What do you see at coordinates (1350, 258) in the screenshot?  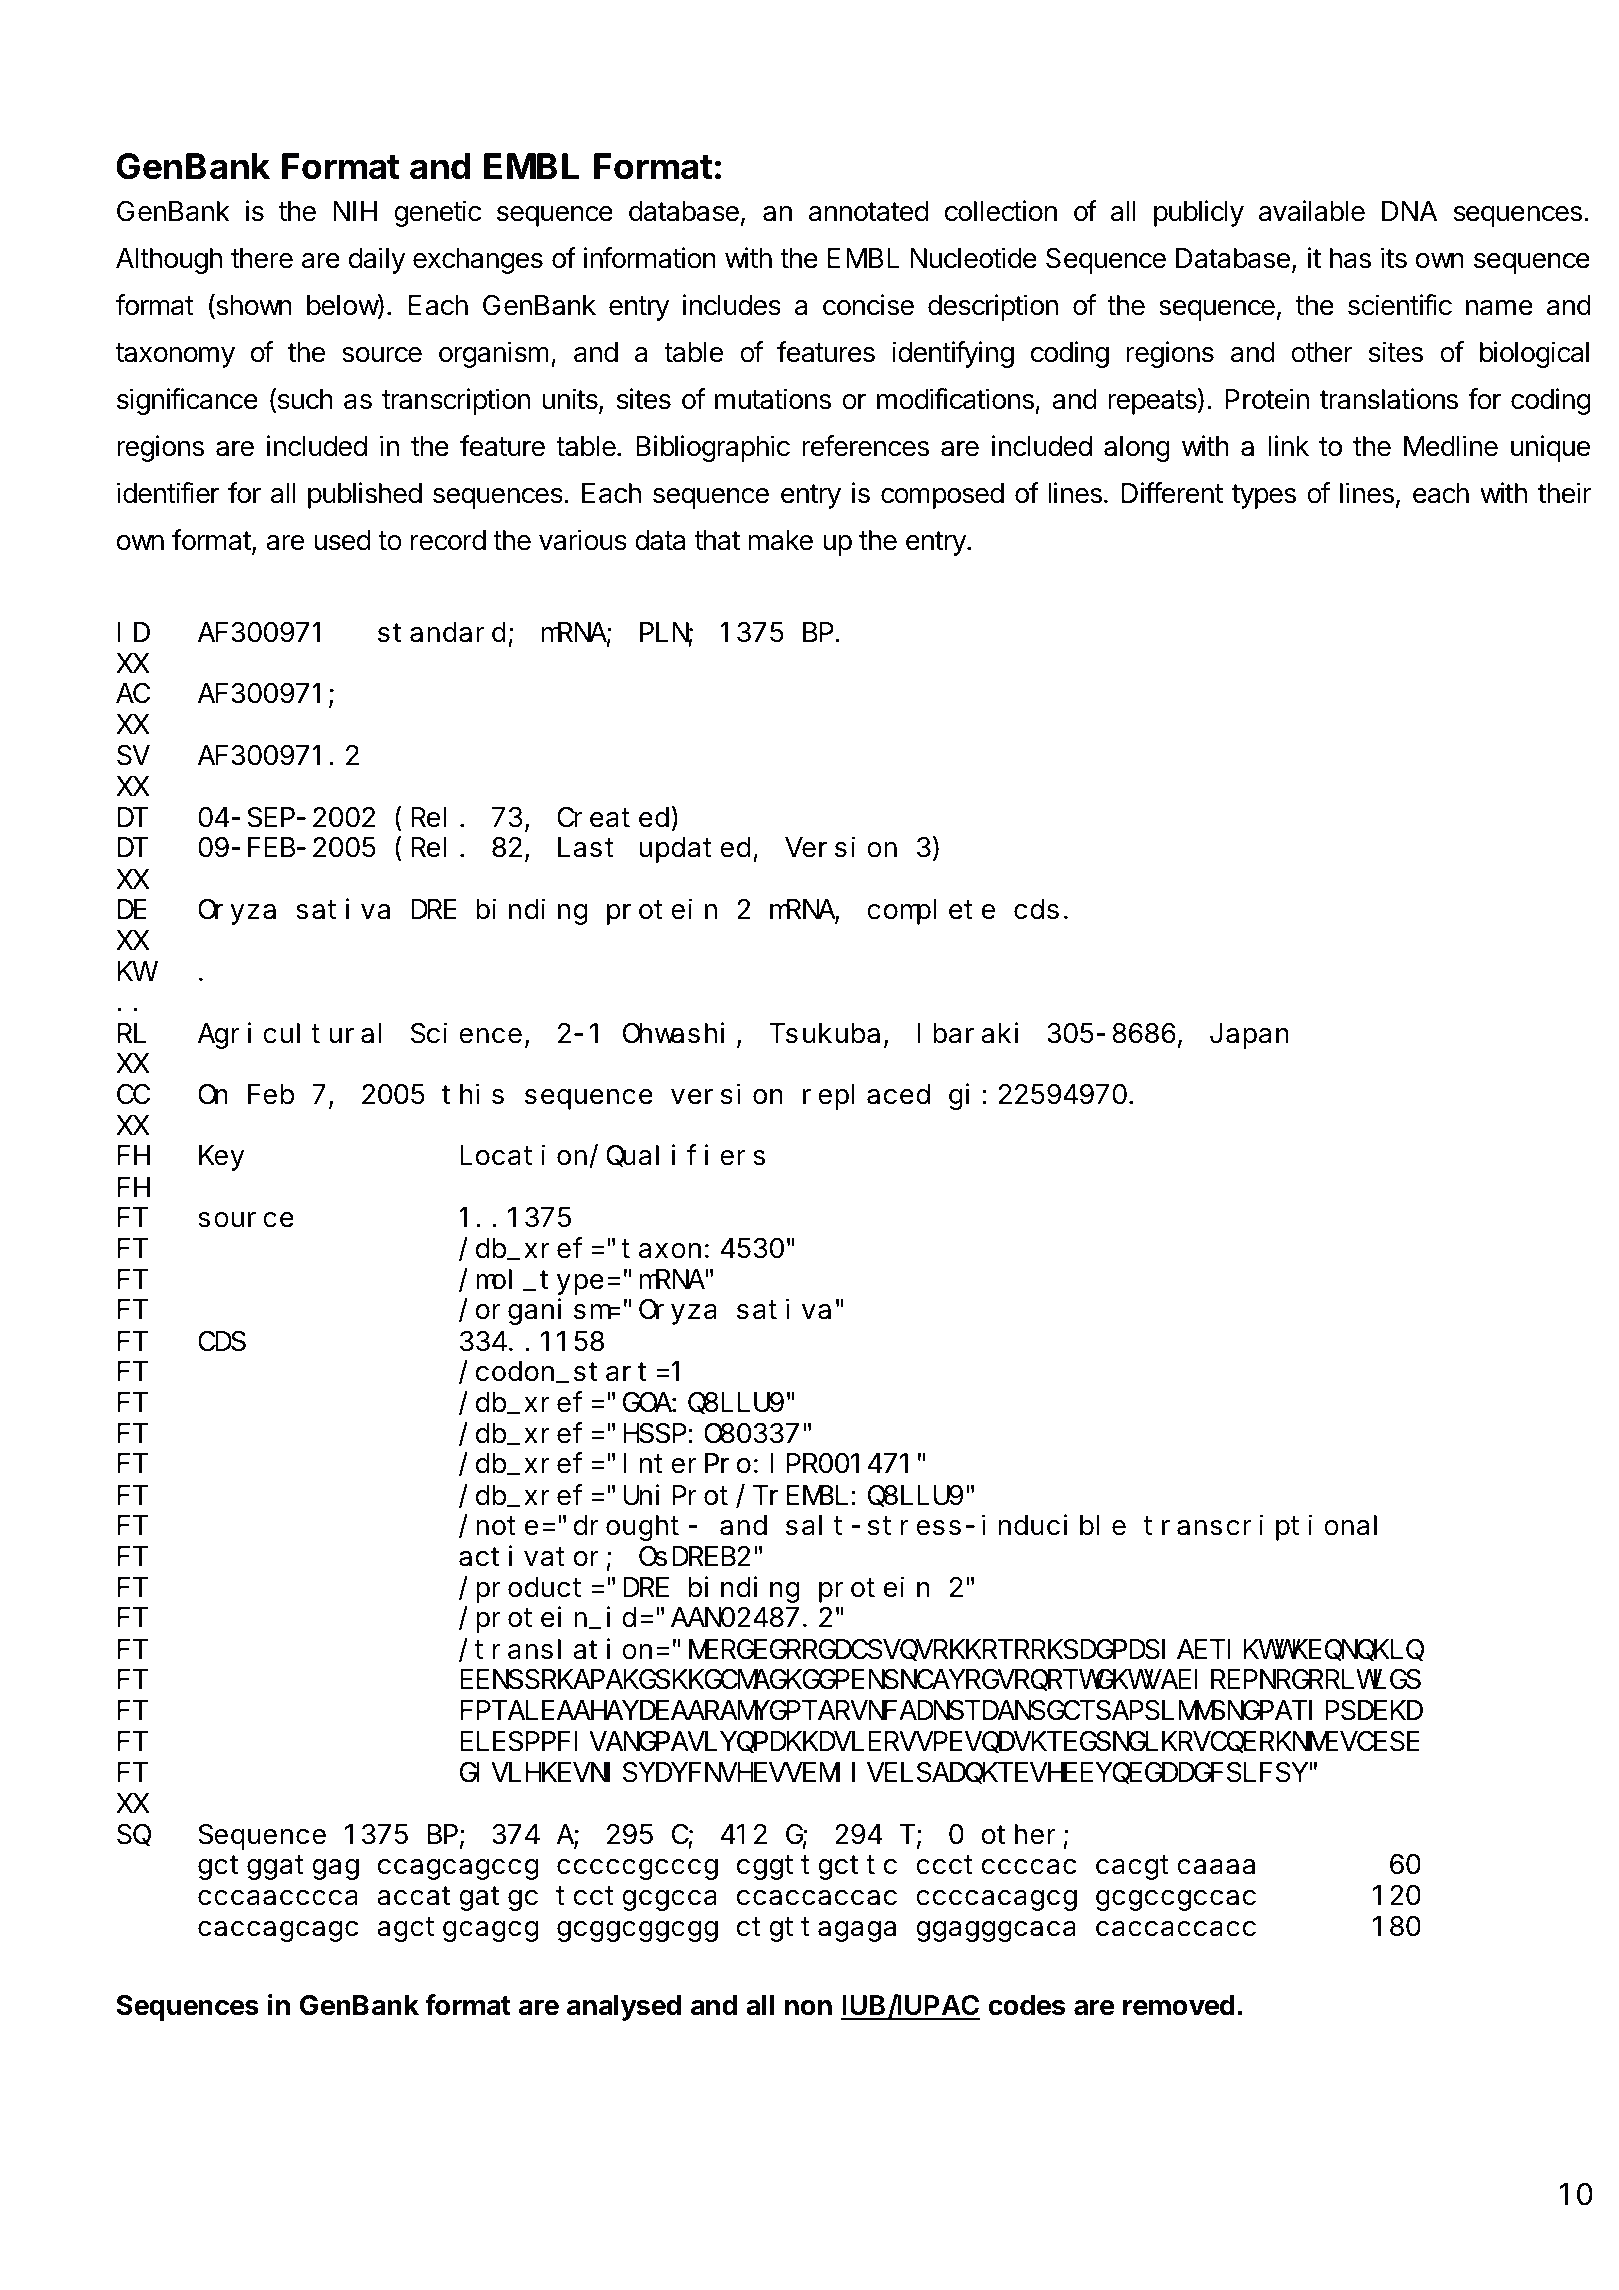 I see `has` at bounding box center [1350, 258].
